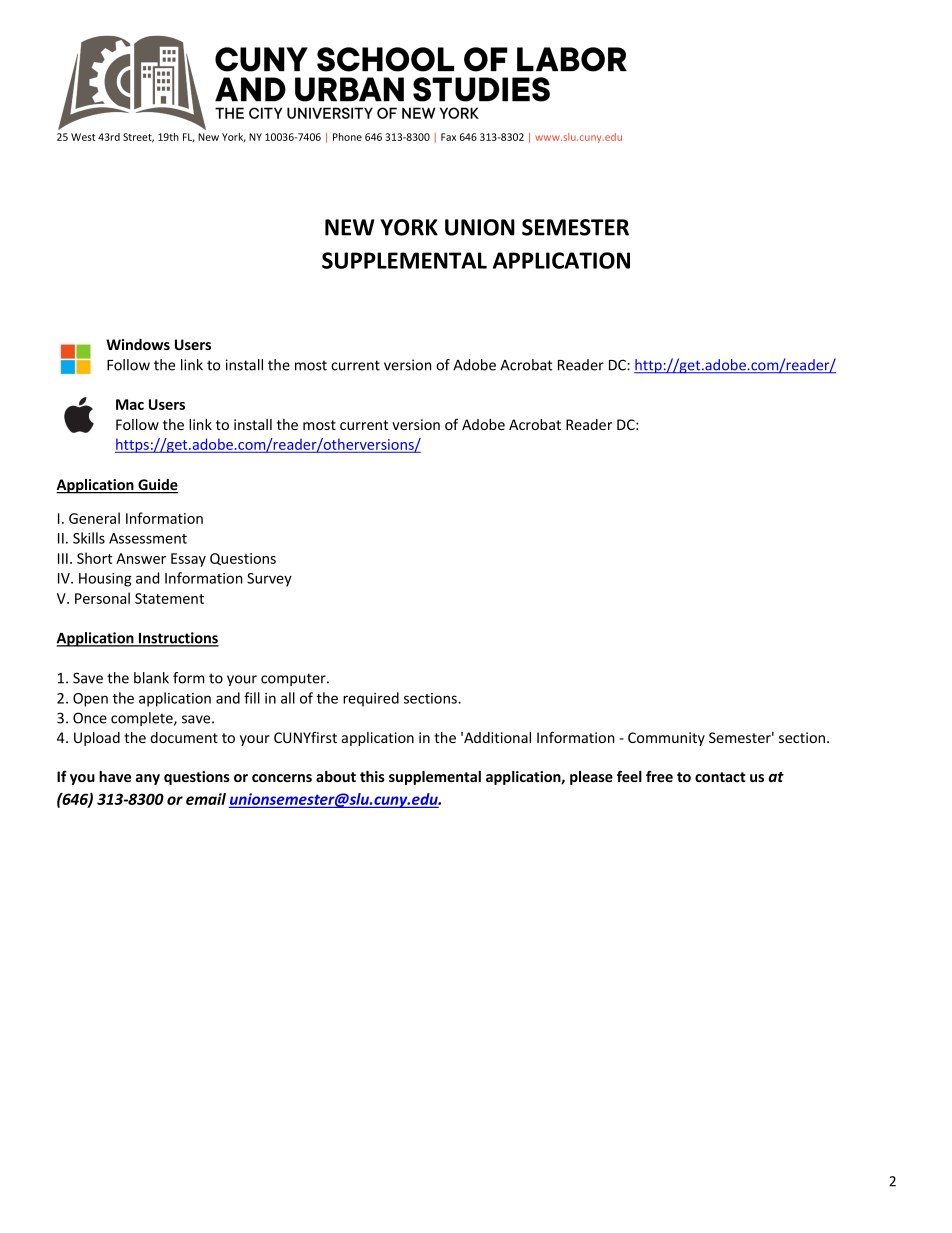 The height and width of the screenshot is (1233, 952). What do you see at coordinates (629, 776) in the screenshot?
I see `feel` at bounding box center [629, 776].
